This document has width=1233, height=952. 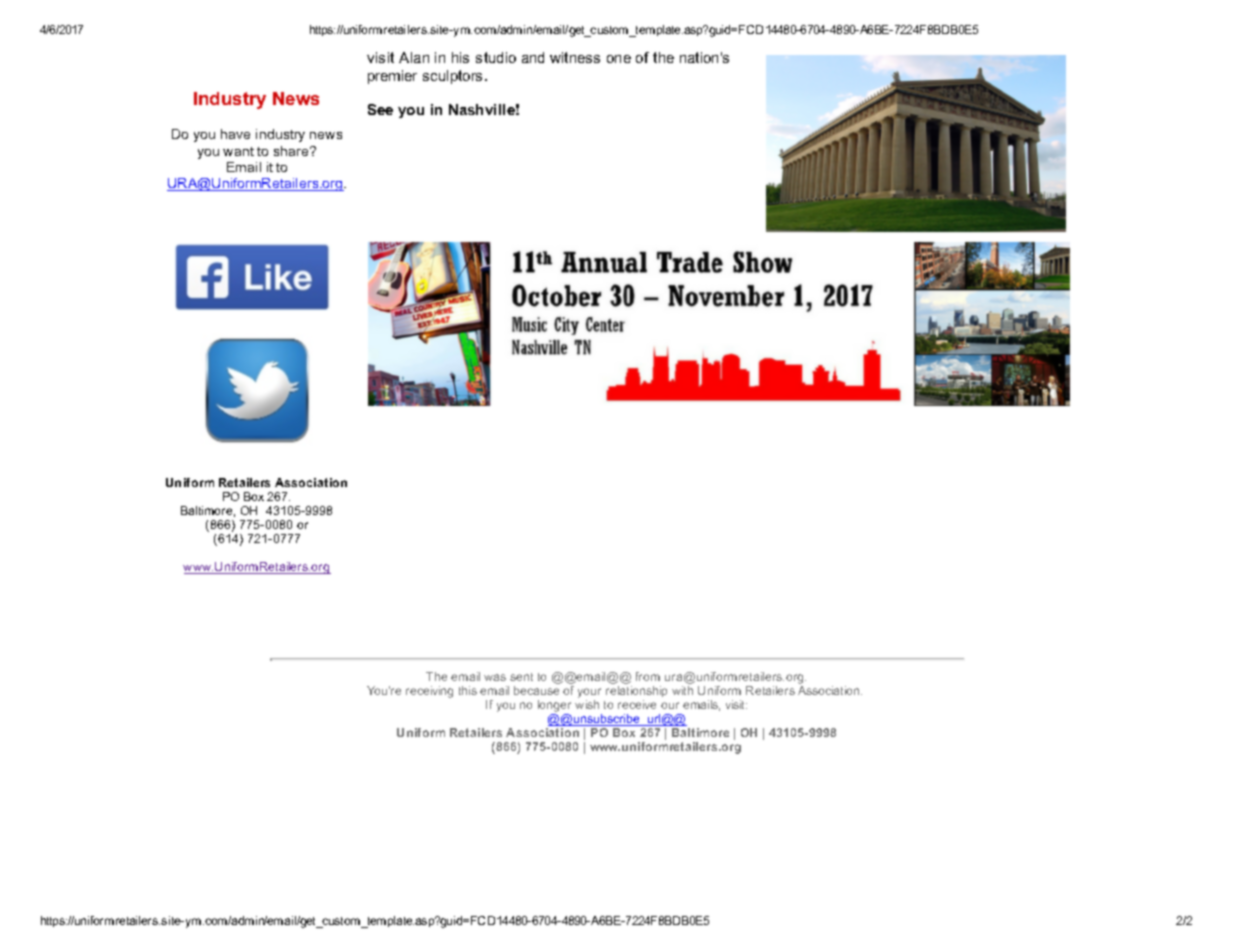 I want to click on sculptors, so click(x=452, y=77).
